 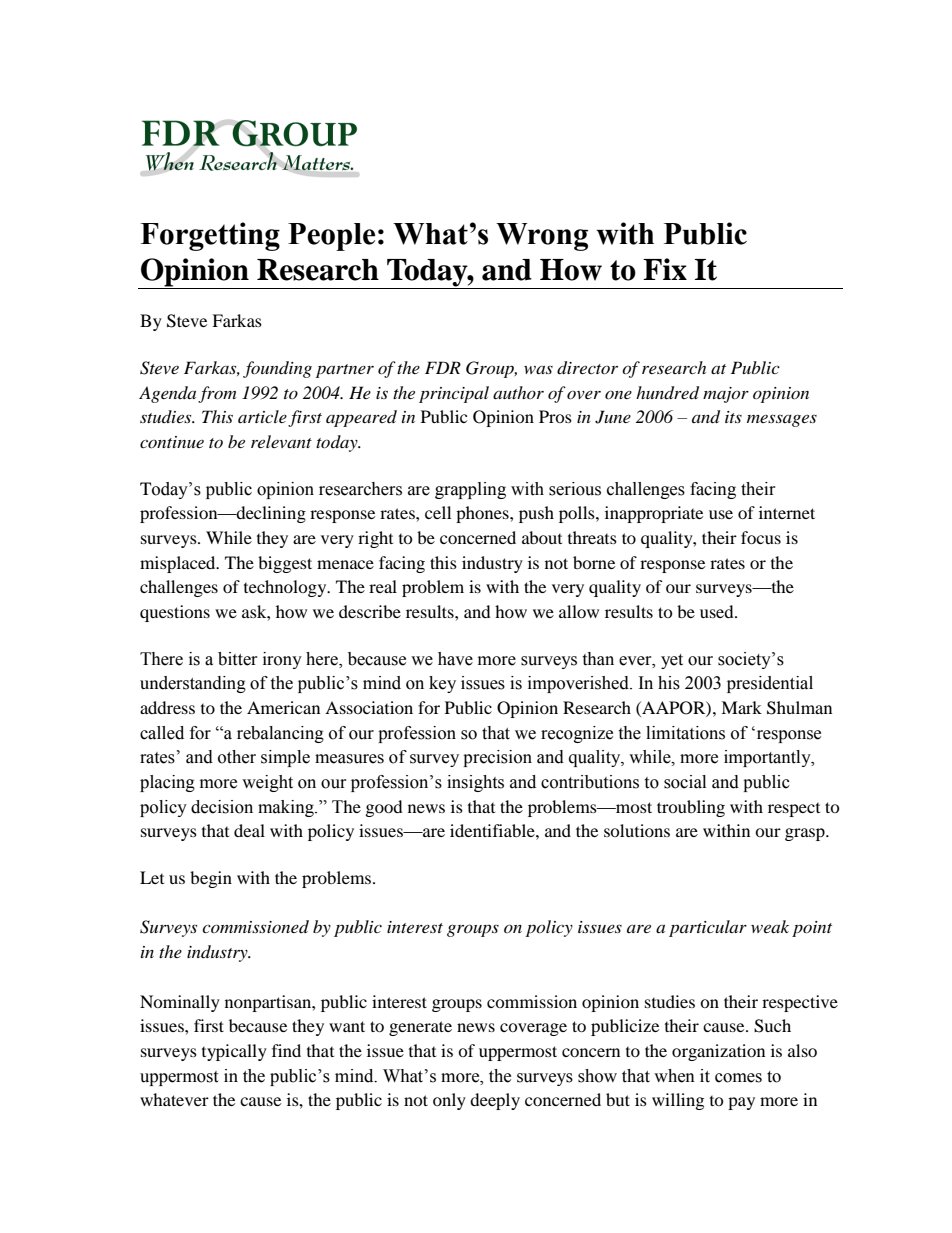 I want to click on Fix, so click(x=665, y=269).
